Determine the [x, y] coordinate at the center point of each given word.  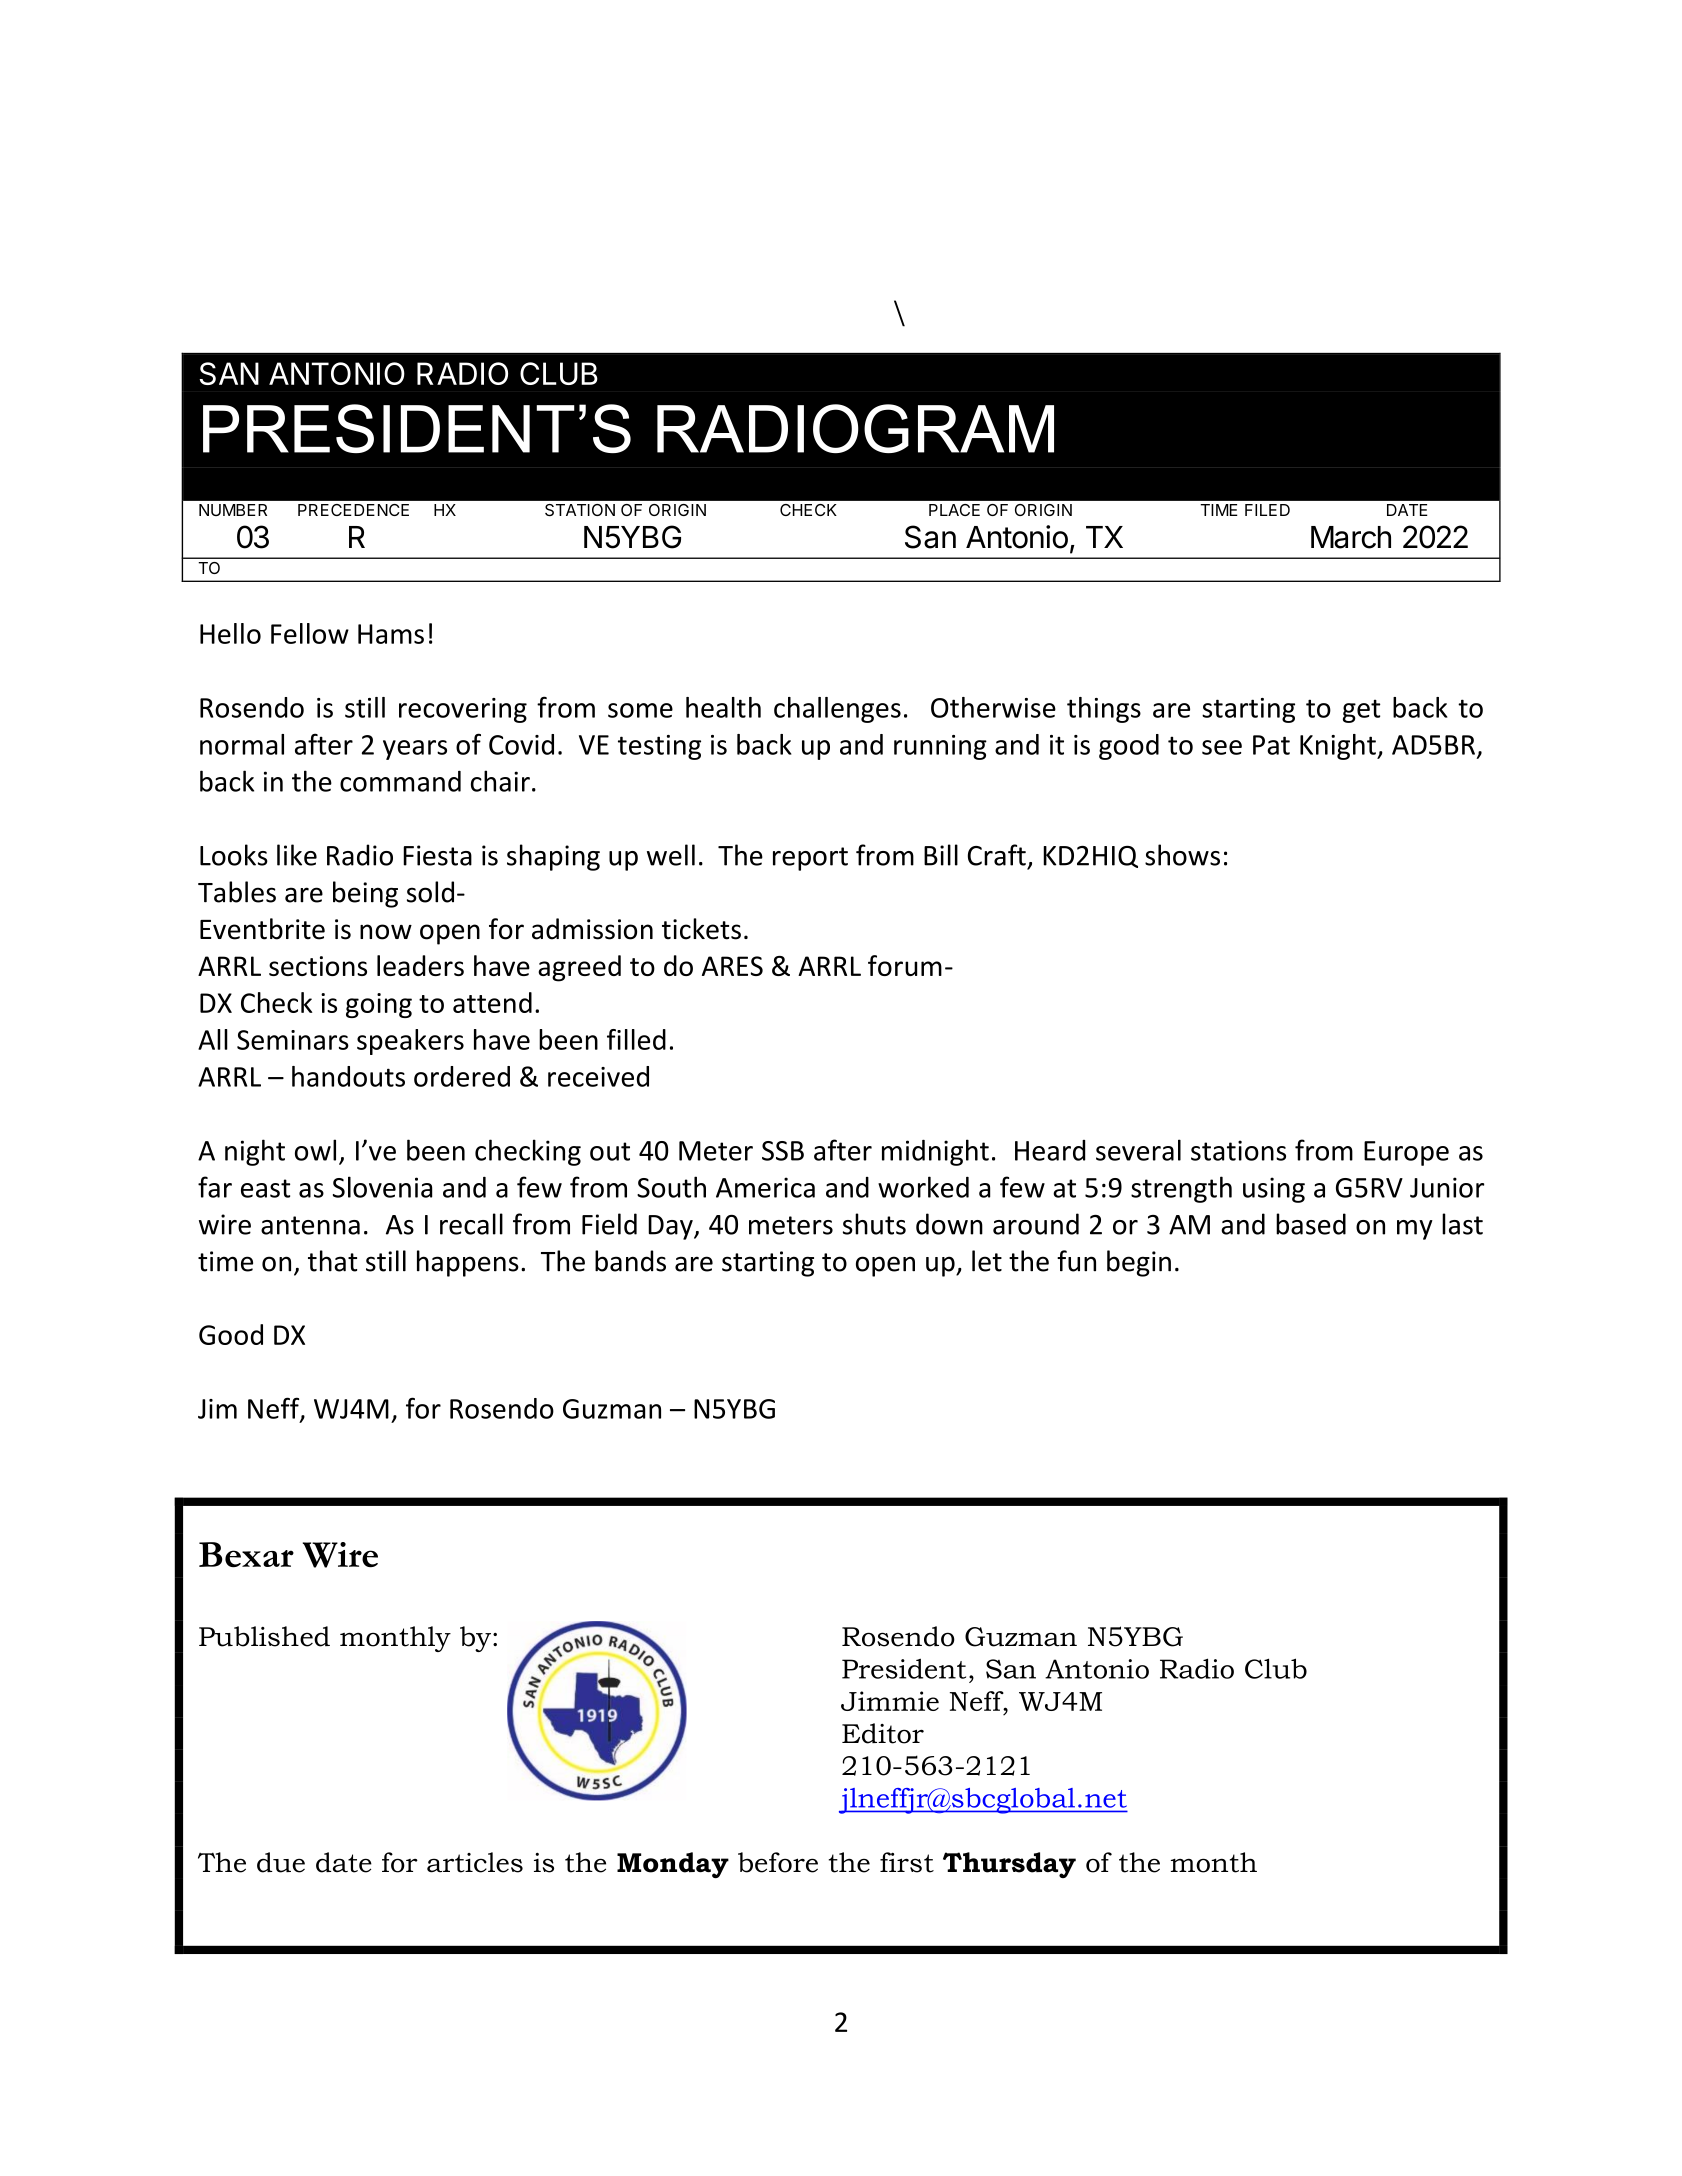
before [778, 1862]
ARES [732, 966]
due [281, 1862]
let [987, 1261]
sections [318, 966]
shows [1182, 855]
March [1351, 537]
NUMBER [233, 510]
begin [1139, 1263]
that [332, 1261]
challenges [837, 710]
